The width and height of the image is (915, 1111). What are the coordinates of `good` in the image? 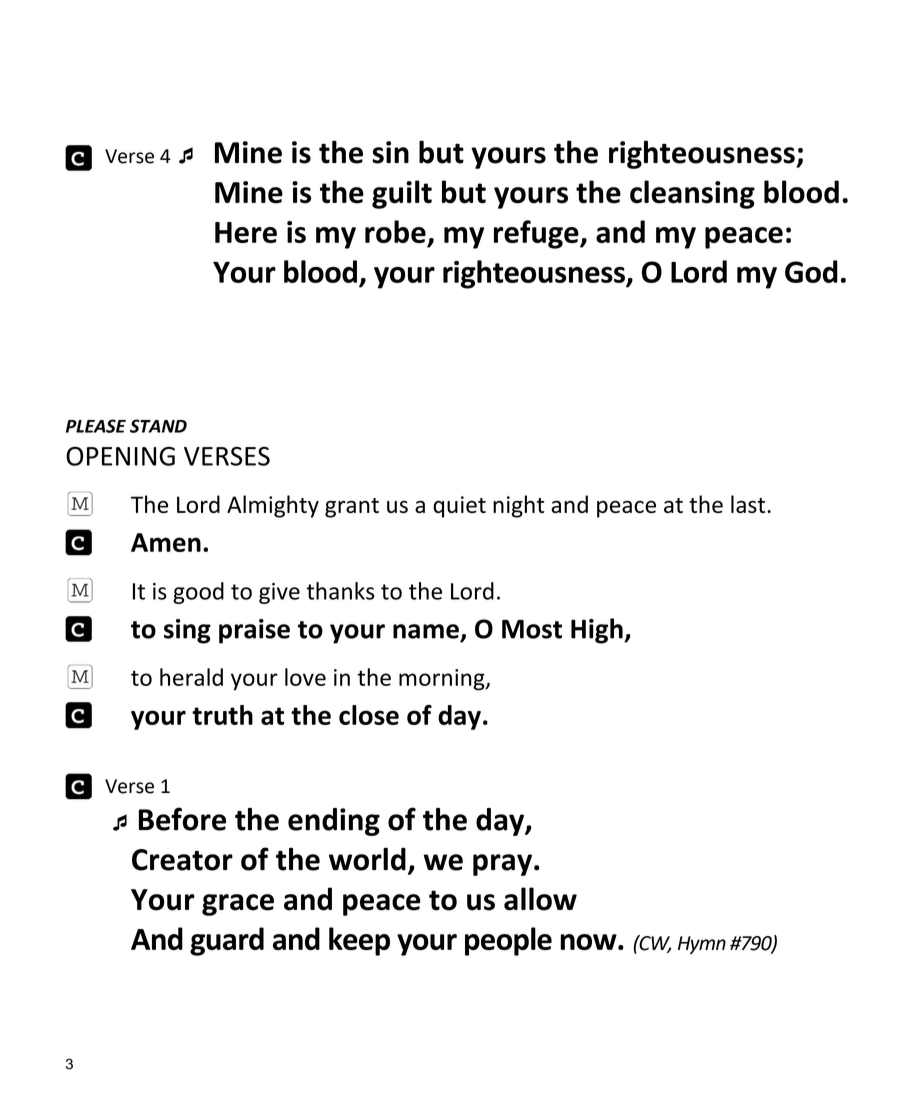 It's located at (198, 593).
